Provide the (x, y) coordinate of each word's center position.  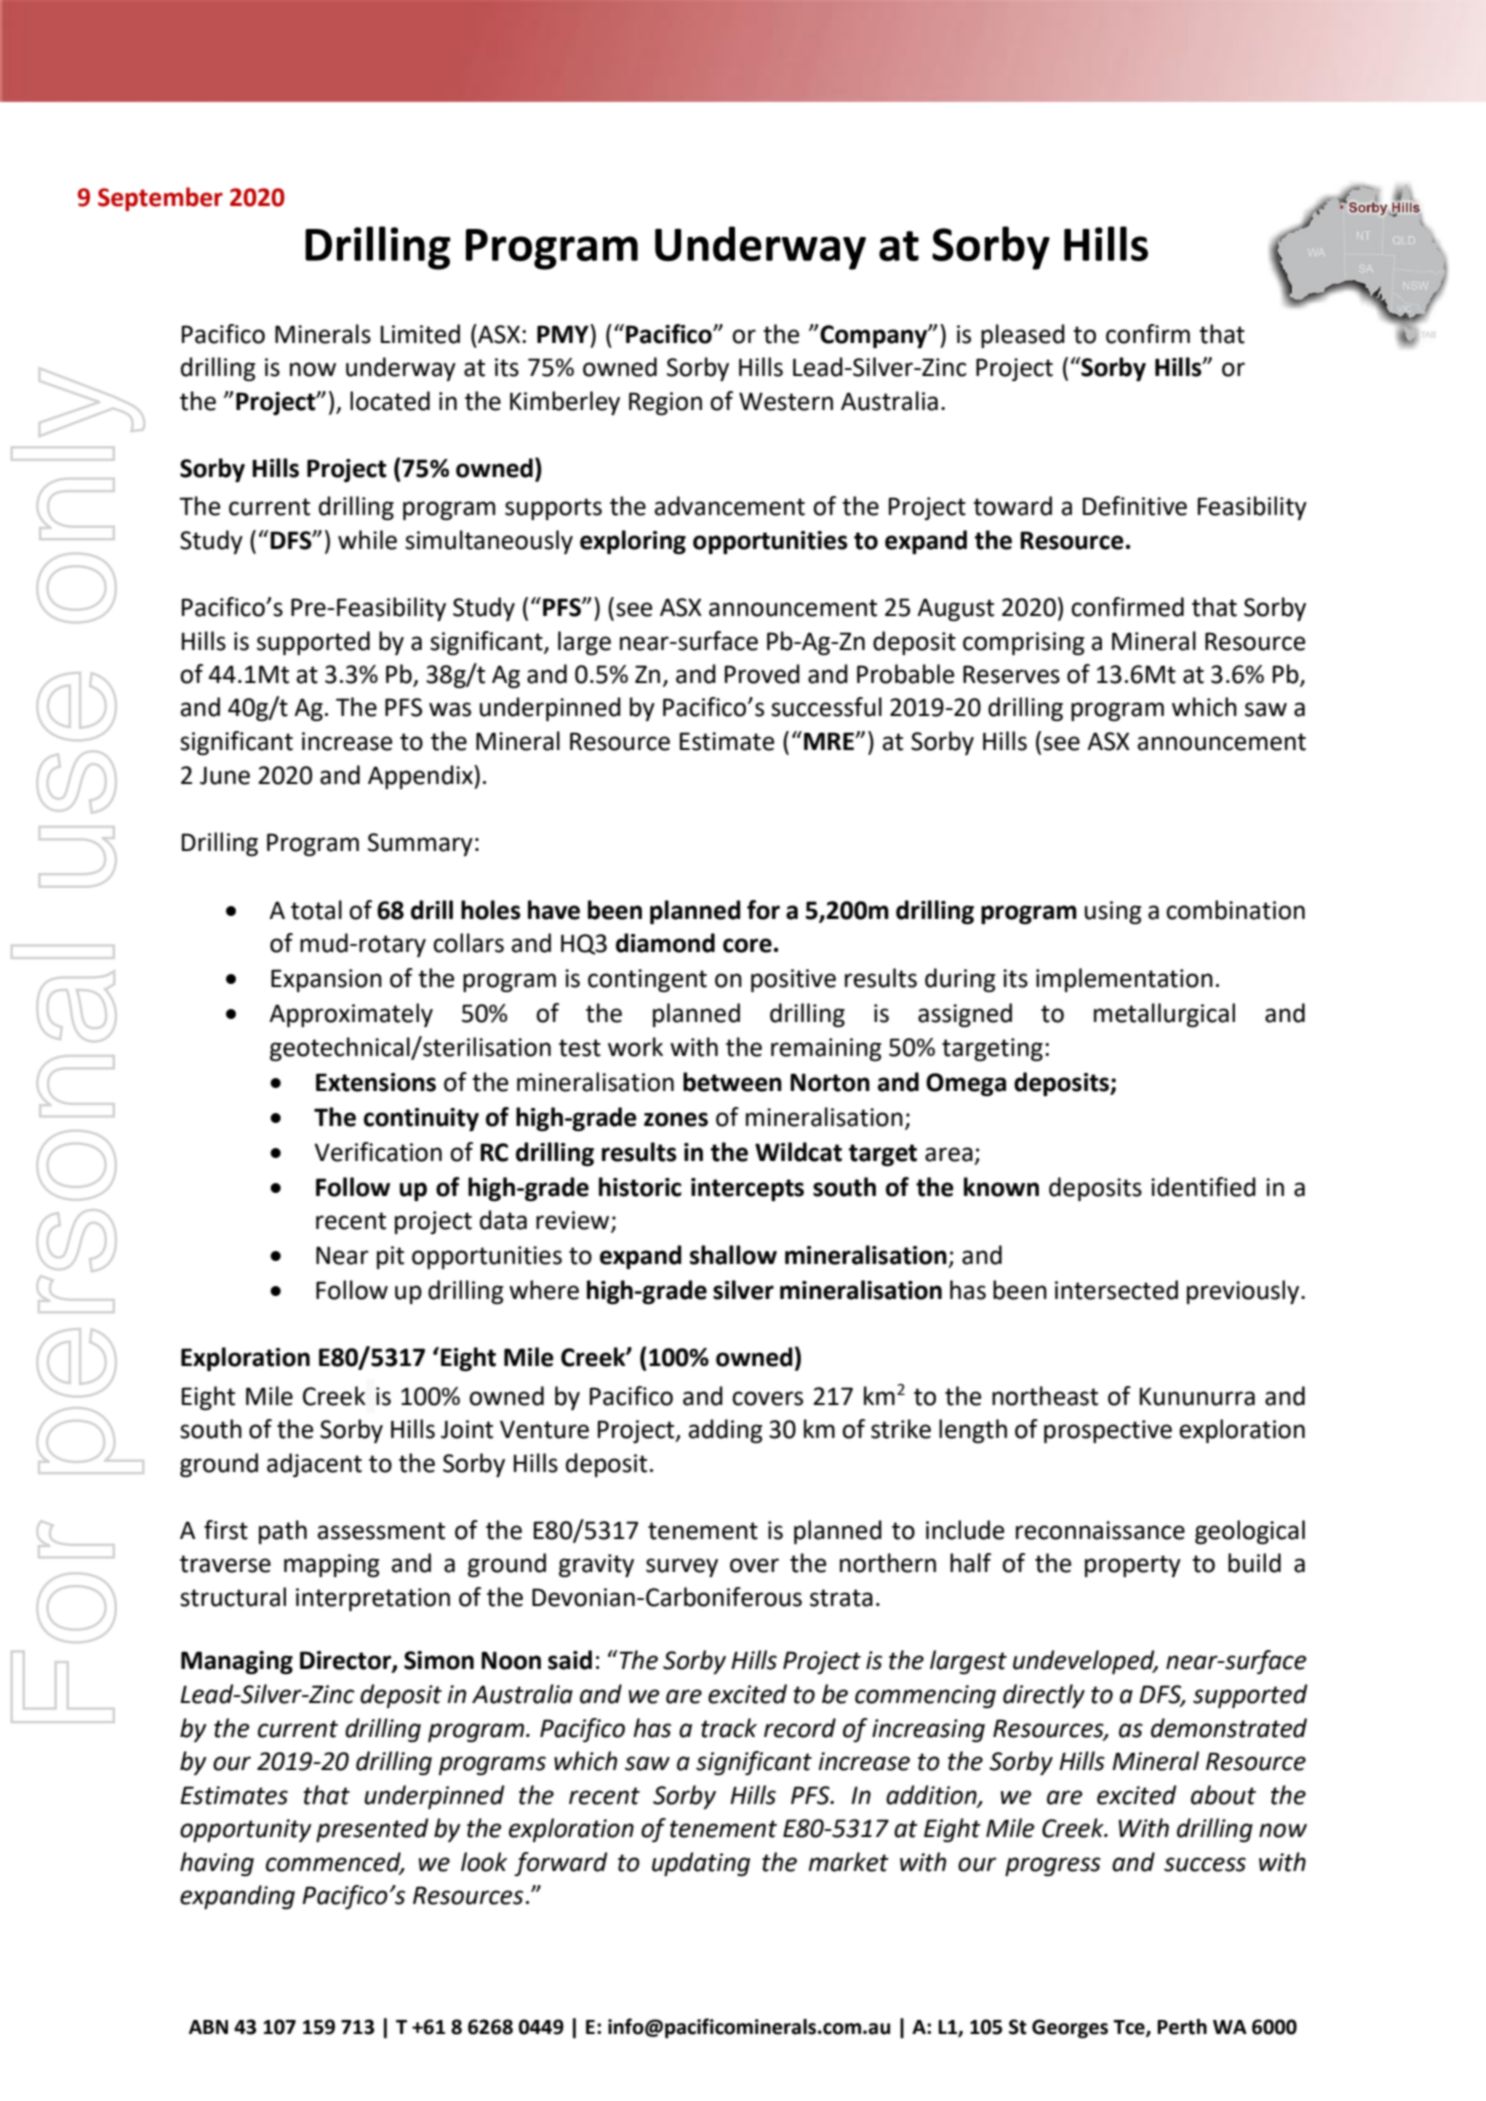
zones (676, 1119)
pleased (1023, 336)
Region (665, 403)
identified (1203, 1187)
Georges (1070, 2029)
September (160, 199)
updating (701, 1864)
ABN (208, 2027)
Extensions (376, 1082)
